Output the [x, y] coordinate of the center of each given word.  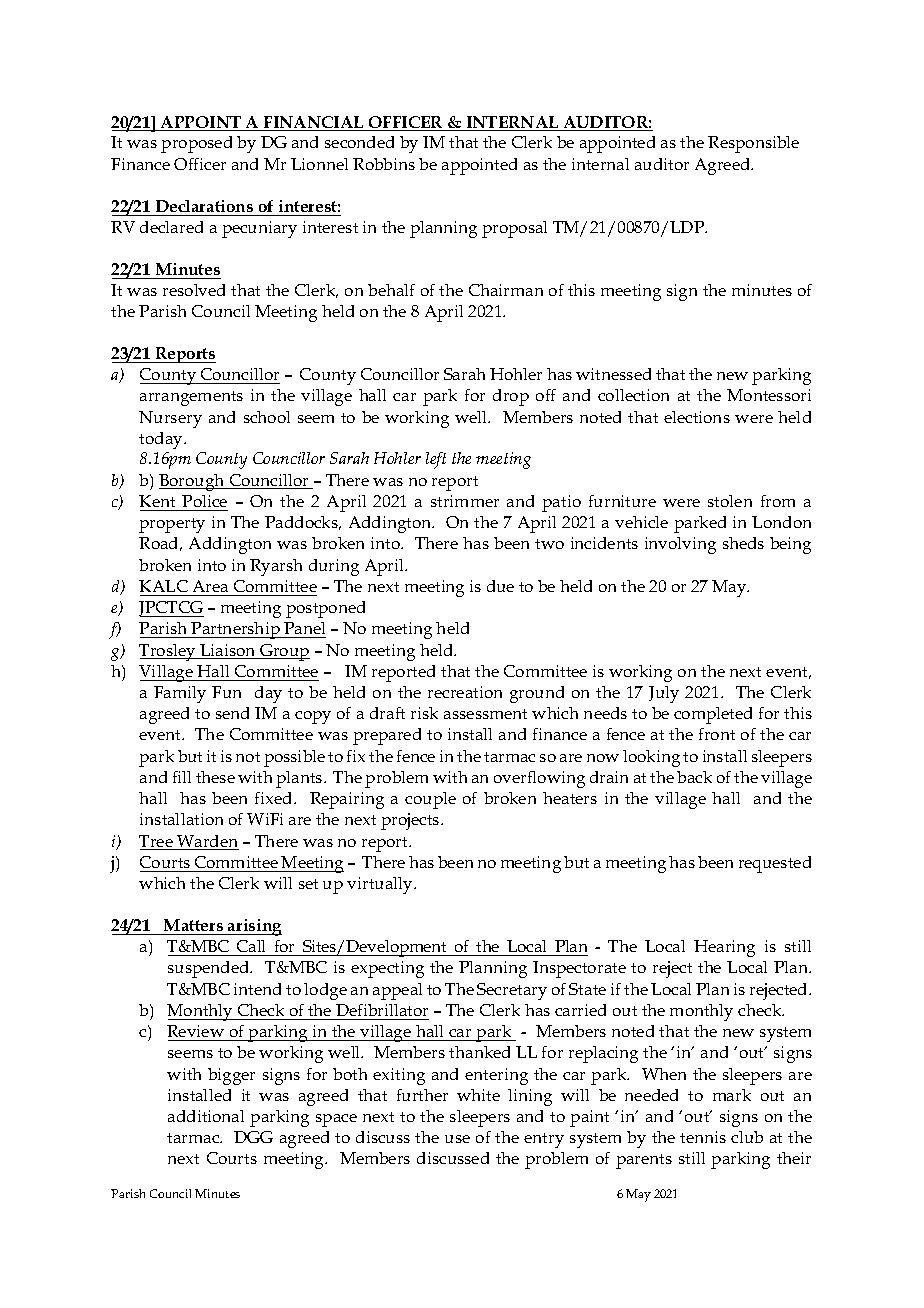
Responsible [753, 144]
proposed [196, 144]
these [215, 777]
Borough [193, 482]
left [436, 460]
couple [430, 800]
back [694, 777]
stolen [730, 501]
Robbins [384, 164]
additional [206, 1116]
